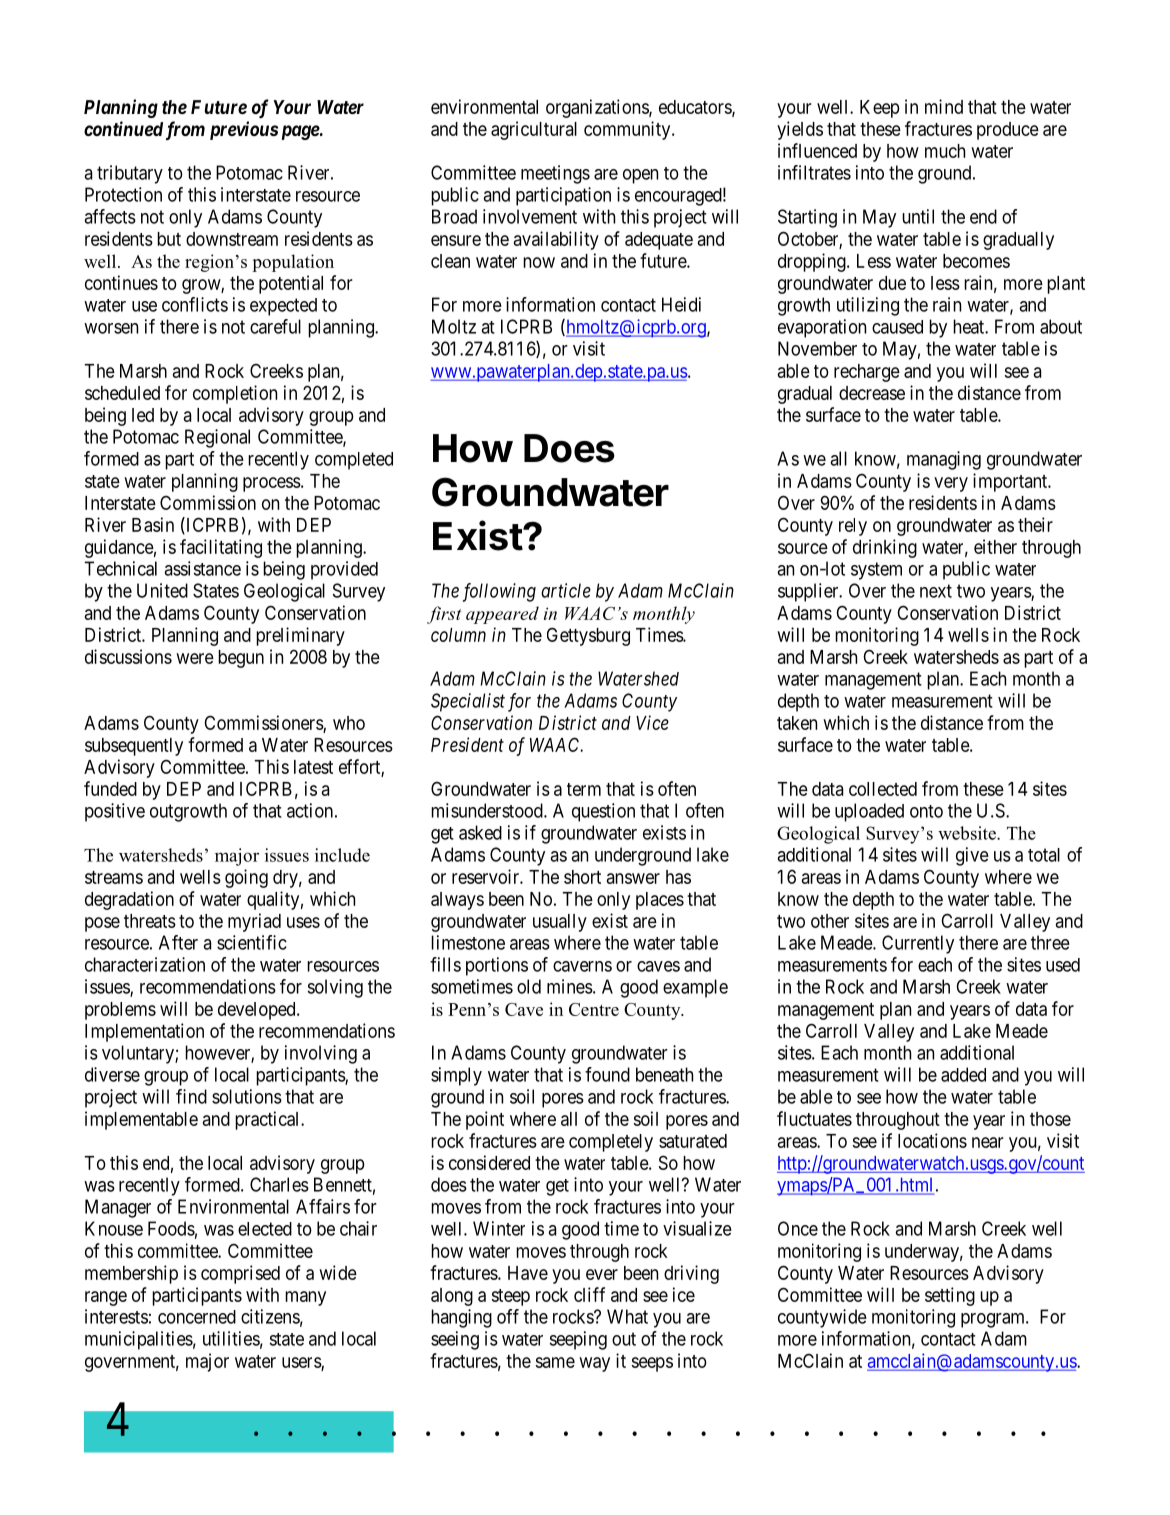 This document has height=1515, width=1170. Describe the element at coordinates (221, 548) in the document. I see `facilitating` at that location.
